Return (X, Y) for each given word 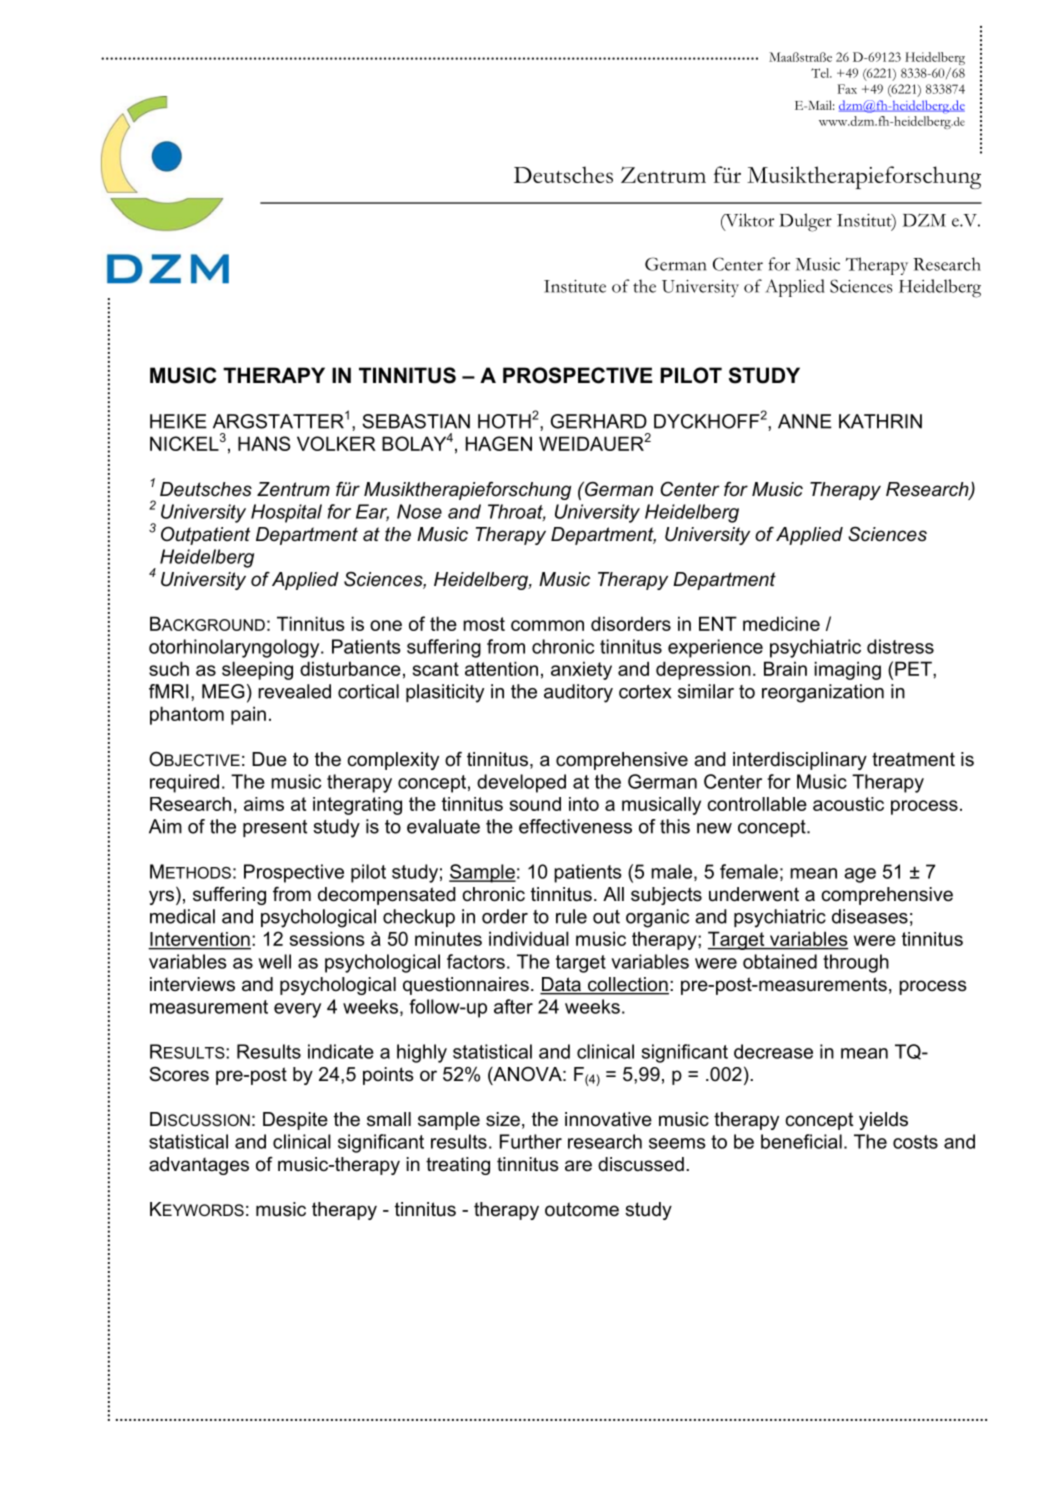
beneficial (801, 1141)
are (578, 1166)
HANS (264, 443)
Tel (821, 73)
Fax (847, 89)
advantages (199, 1166)
